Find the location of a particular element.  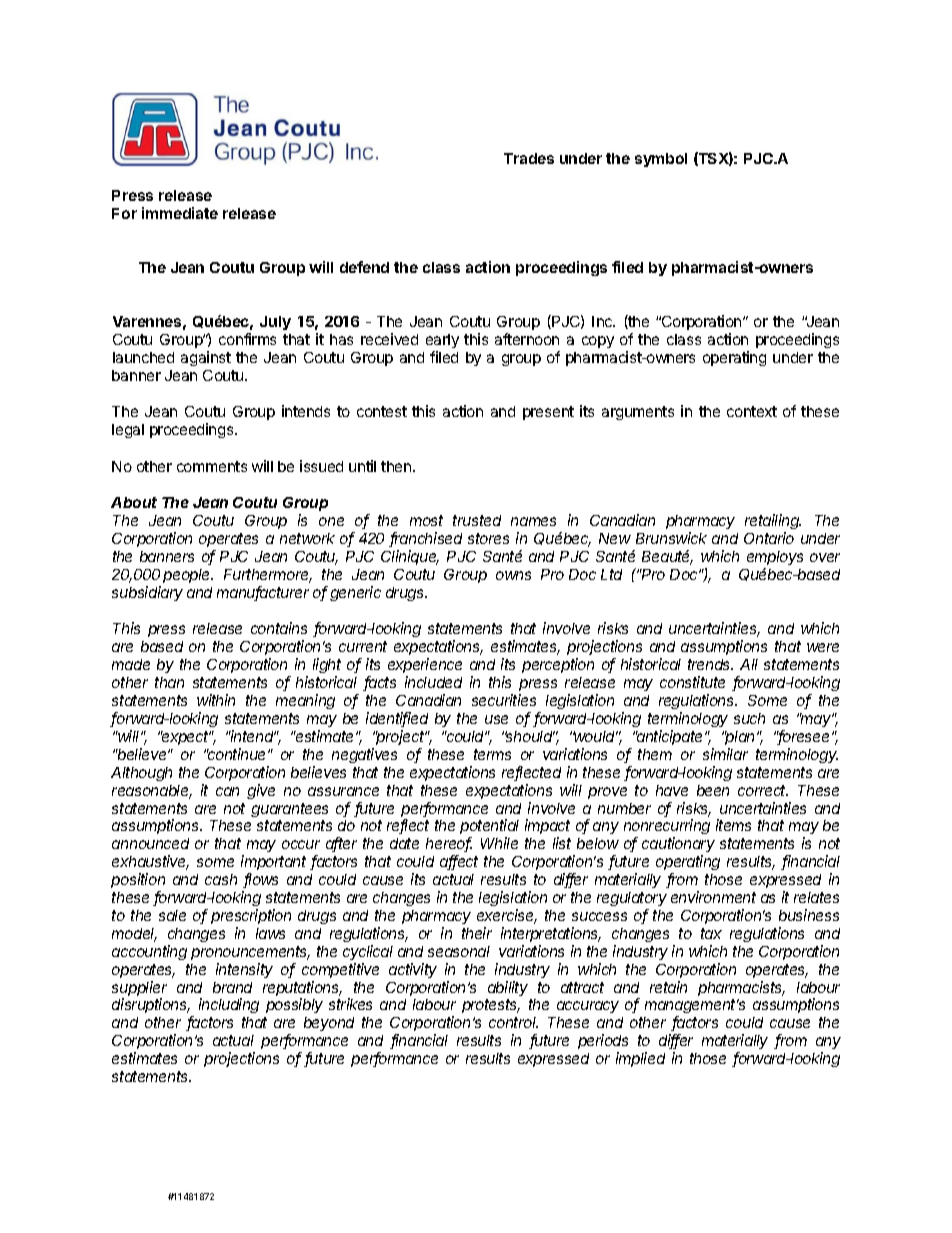

against is located at coordinates (206, 358).
